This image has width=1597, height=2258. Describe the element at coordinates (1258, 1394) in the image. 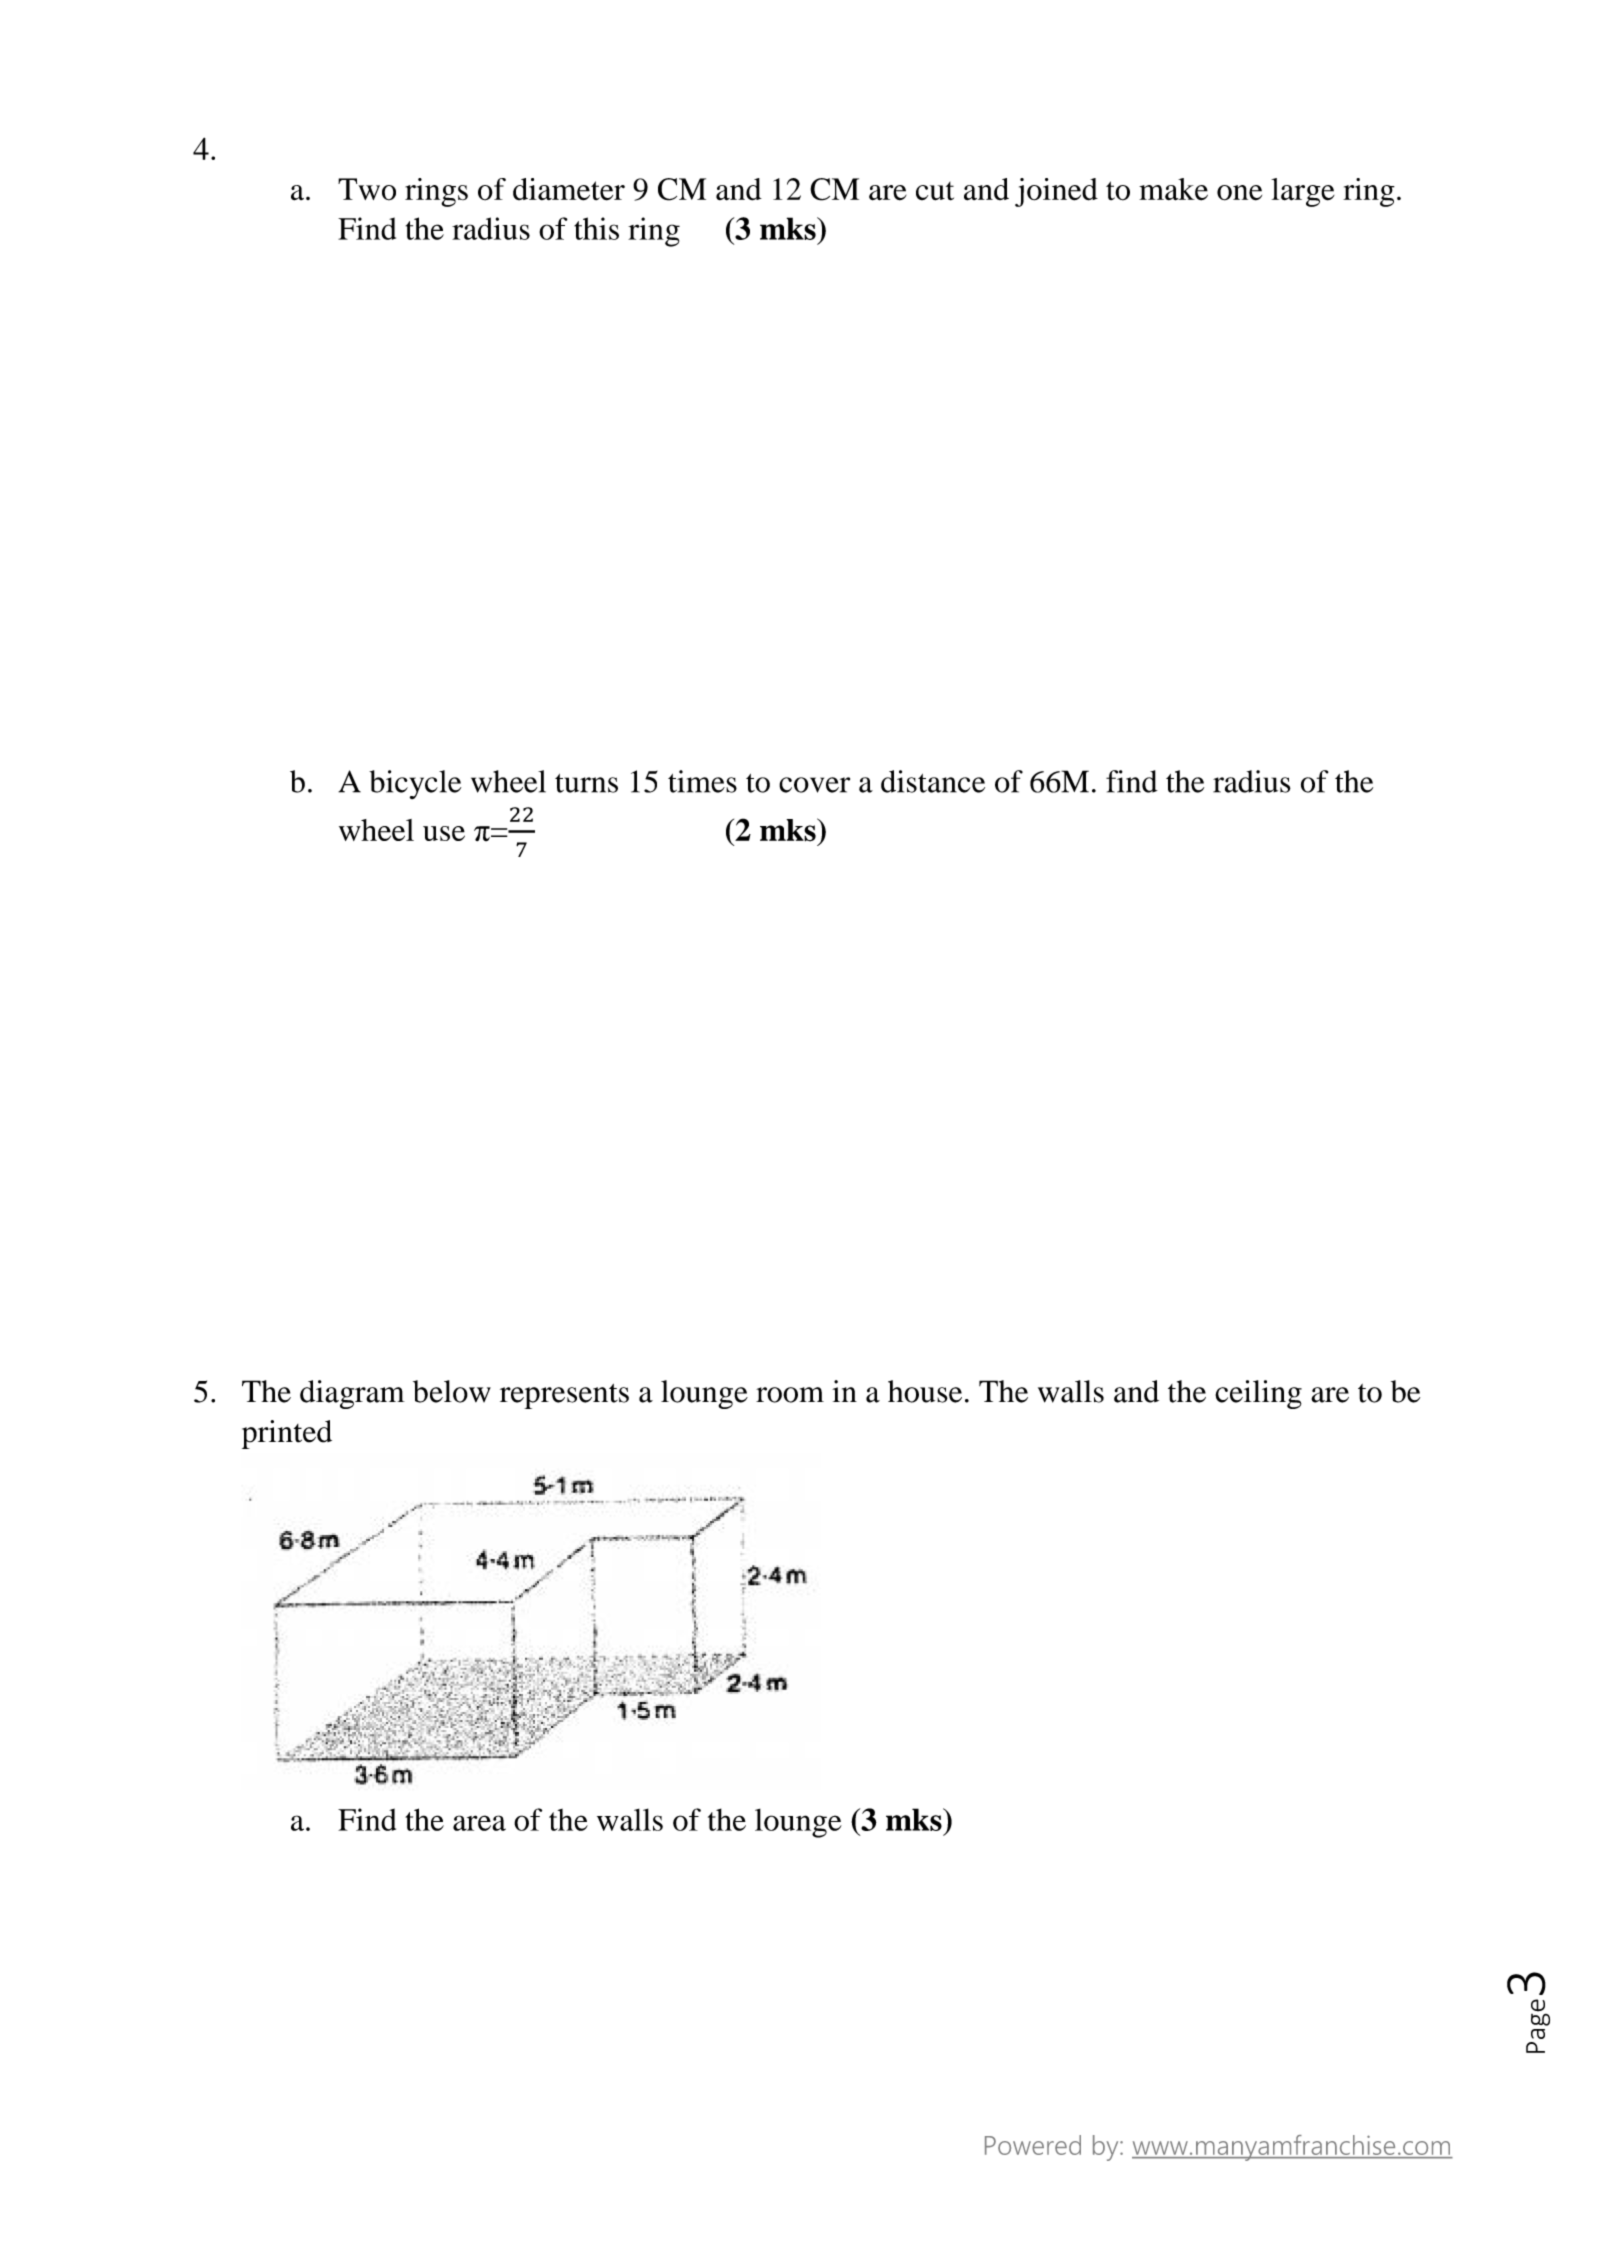

I see `ceiling` at that location.
